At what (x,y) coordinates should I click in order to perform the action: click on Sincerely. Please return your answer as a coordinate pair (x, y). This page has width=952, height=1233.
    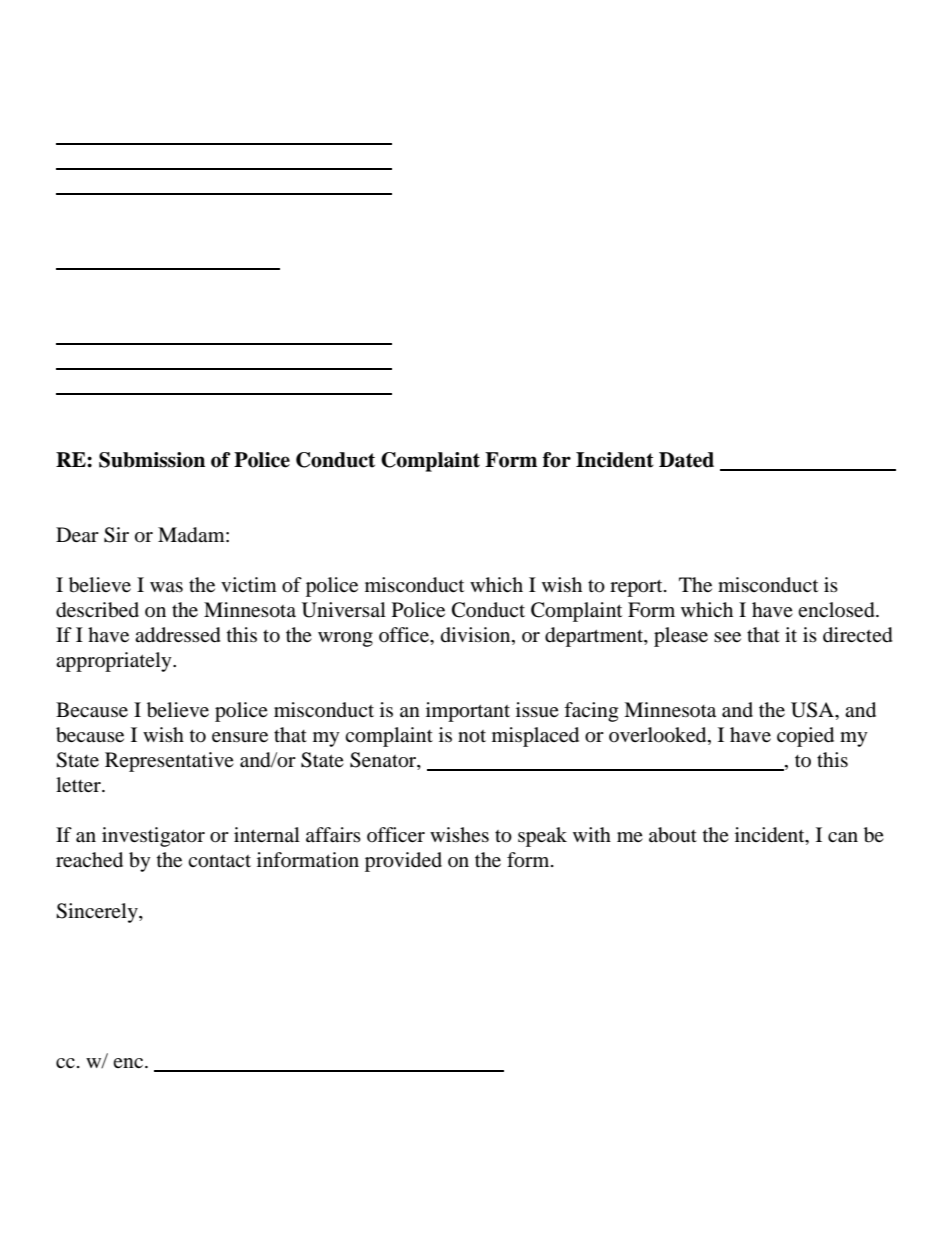
    Looking at the image, I should click on (98, 913).
